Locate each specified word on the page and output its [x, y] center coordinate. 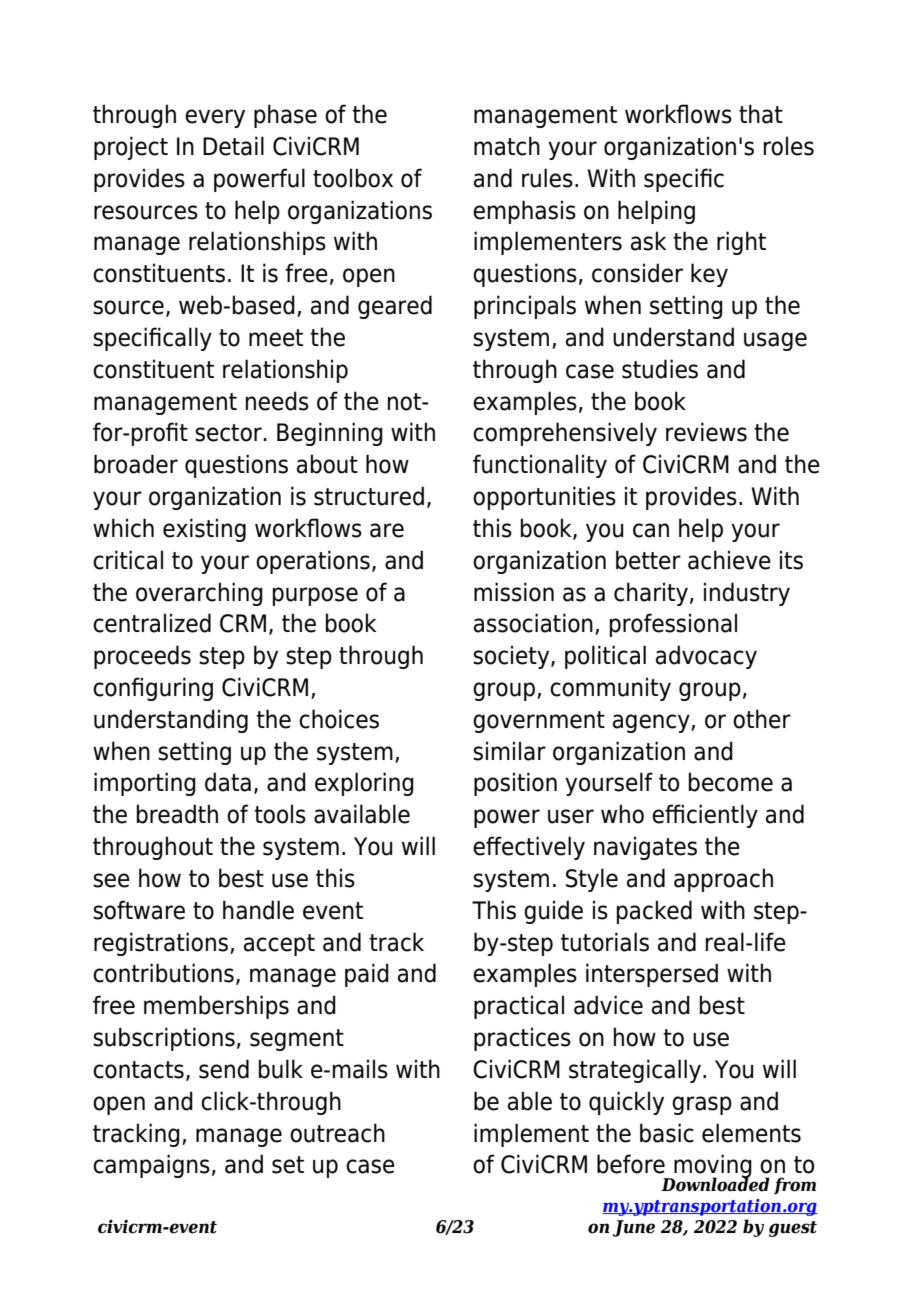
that [761, 114]
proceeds [142, 657]
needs [277, 401]
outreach [337, 1133]
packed [654, 912]
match [507, 146]
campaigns [151, 1166]
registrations [161, 944]
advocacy [706, 657]
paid [367, 975]
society [512, 657]
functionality [540, 466]
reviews [706, 432]
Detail [233, 146]
